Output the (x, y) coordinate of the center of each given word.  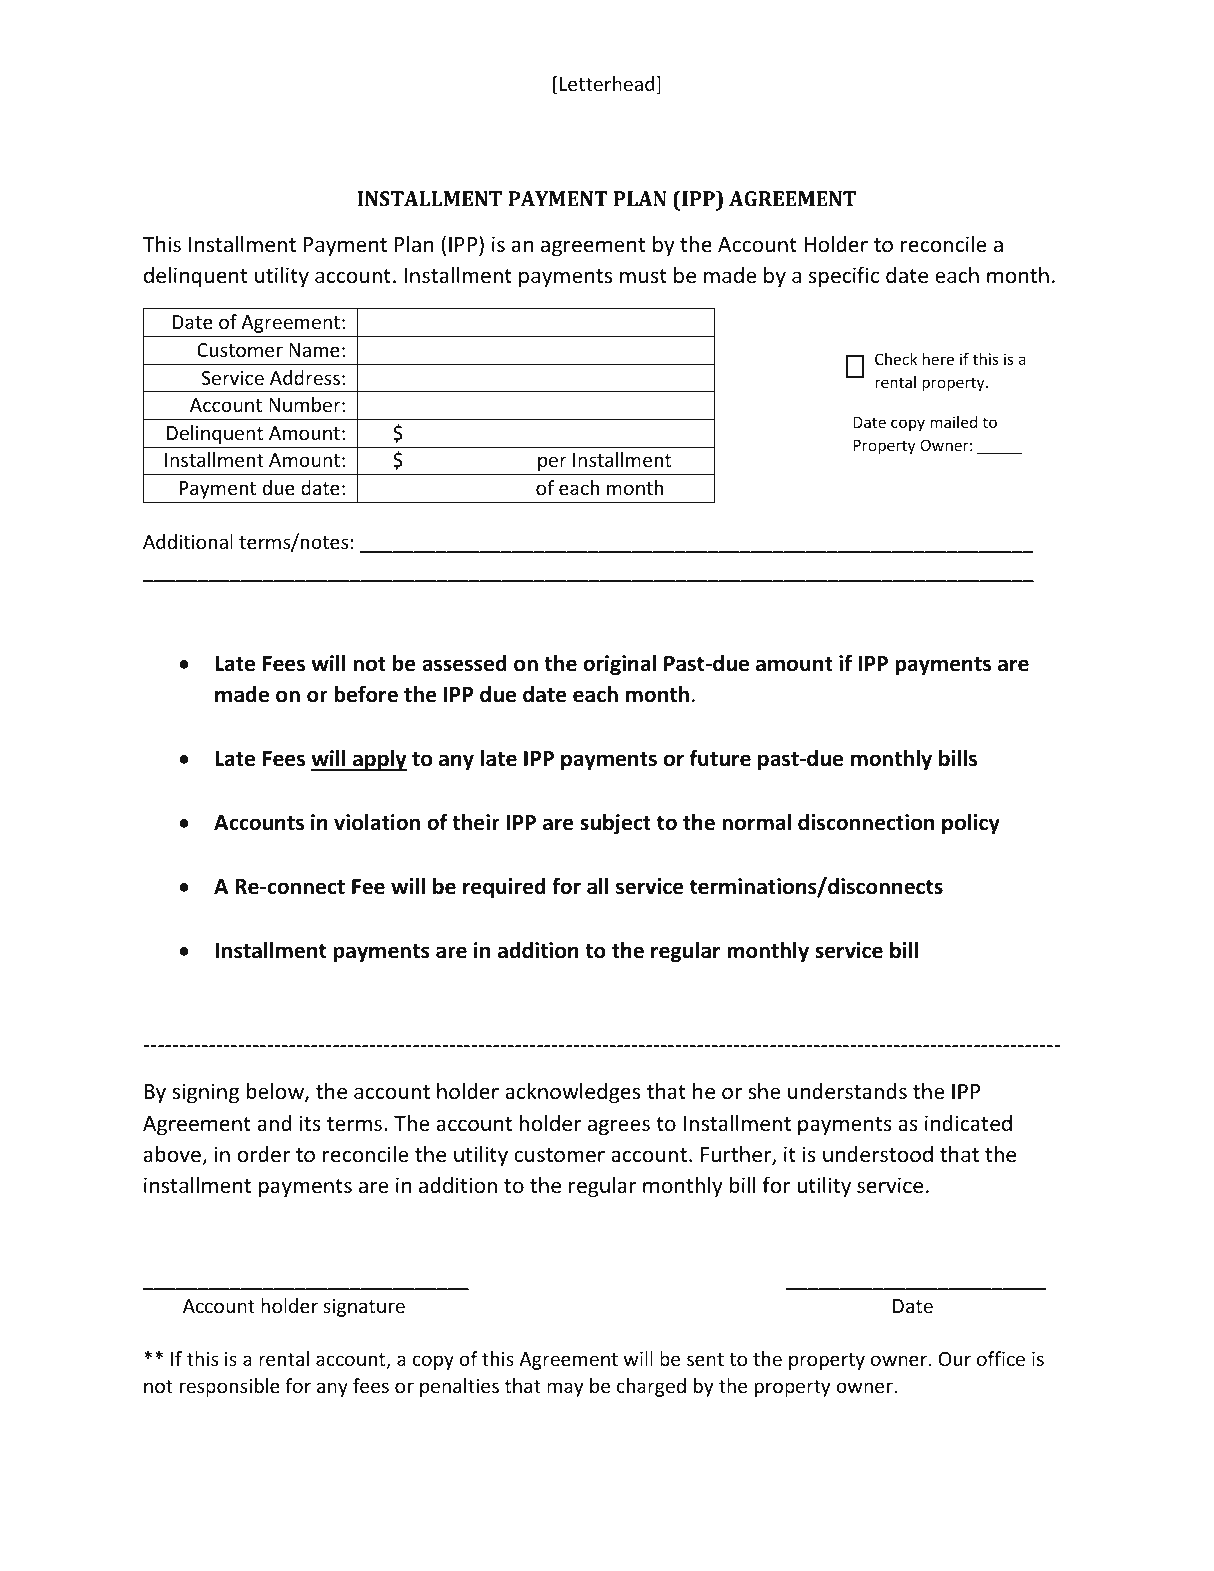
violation (377, 822)
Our (955, 1359)
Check (896, 359)
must (643, 276)
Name (314, 350)
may (565, 1389)
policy (971, 824)
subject (615, 824)
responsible (230, 1387)
